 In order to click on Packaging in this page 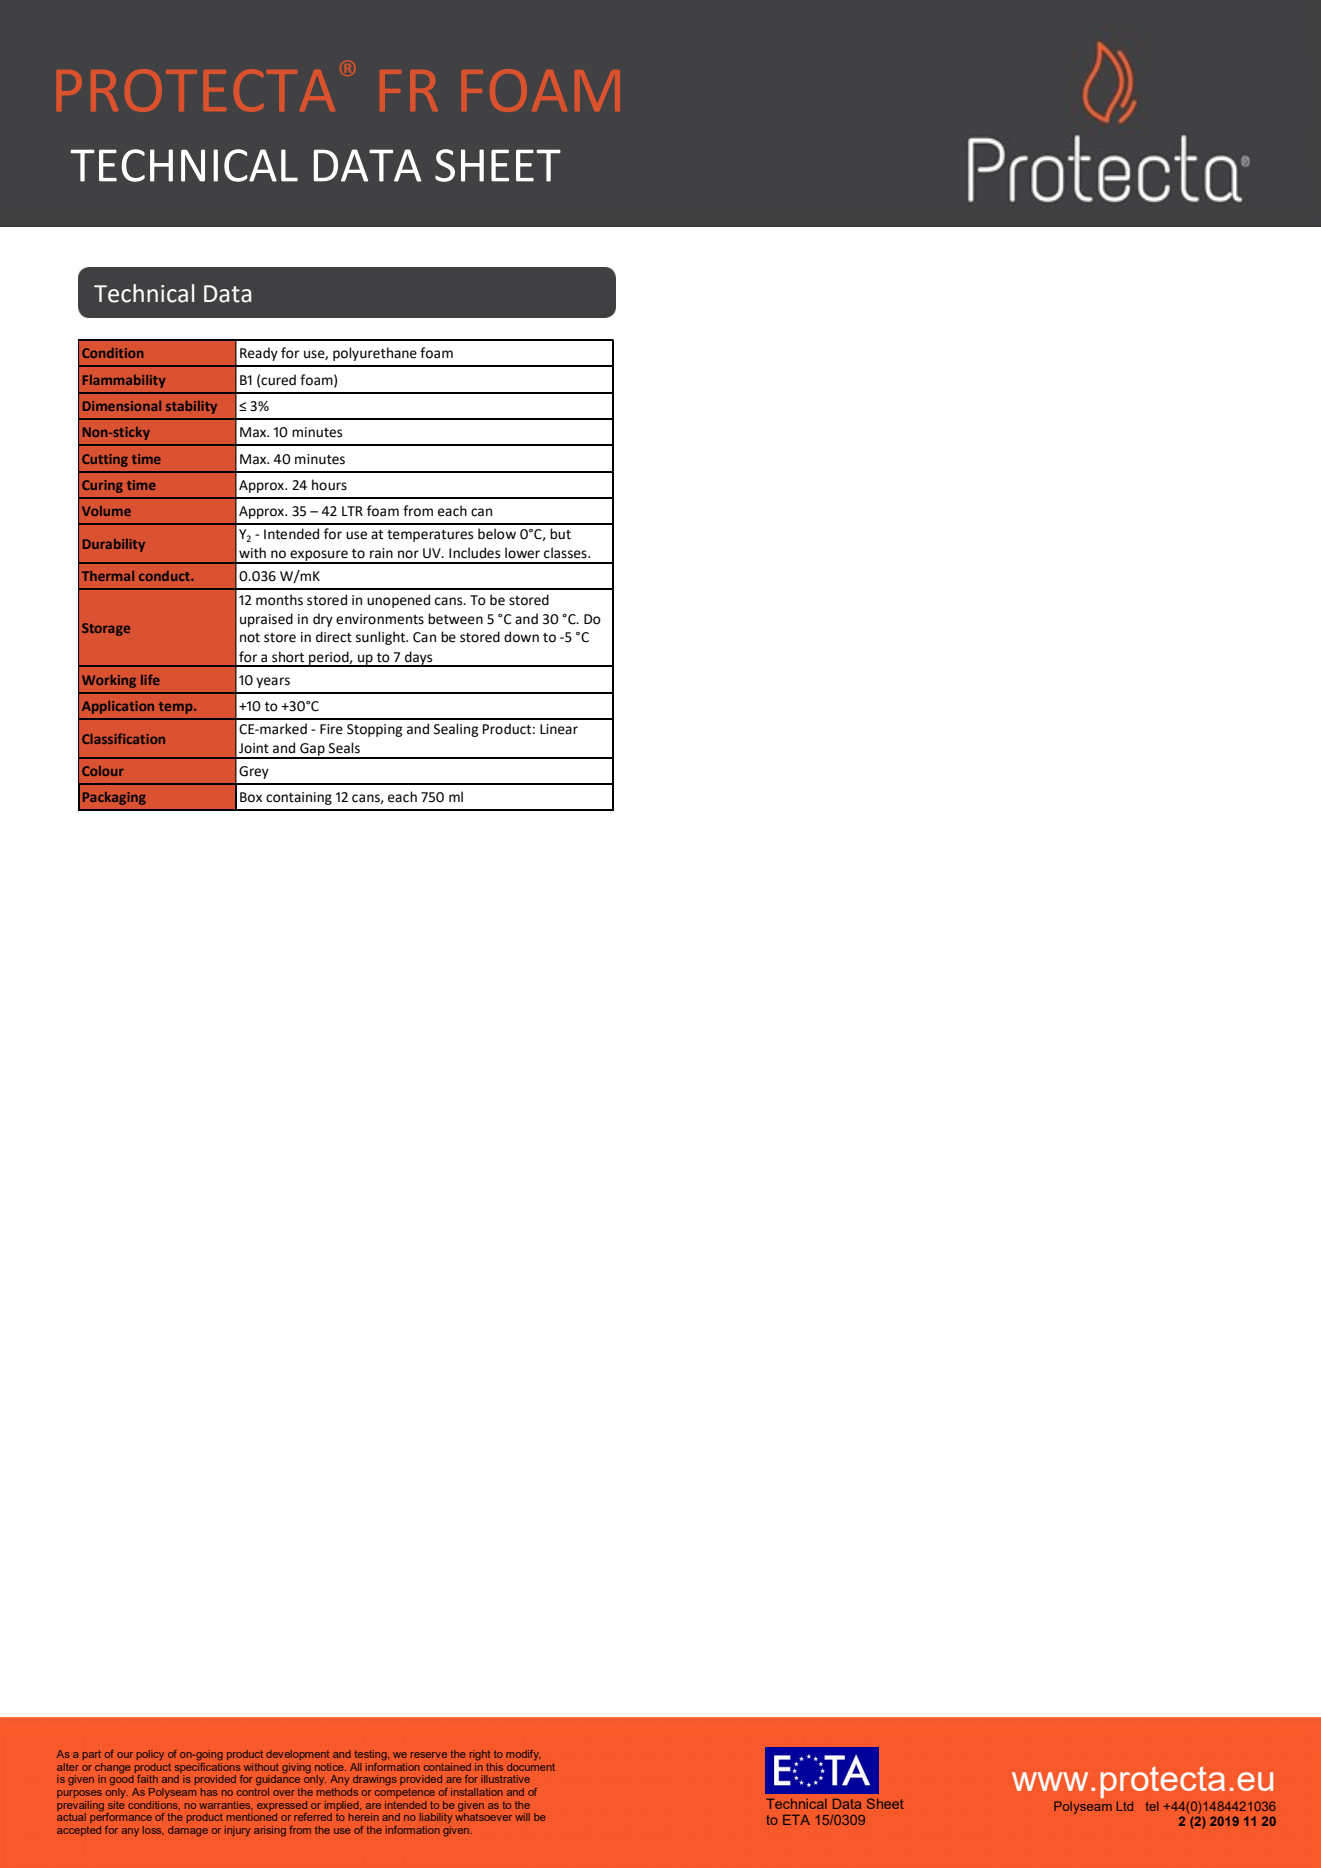, I will do `click(114, 798)`.
